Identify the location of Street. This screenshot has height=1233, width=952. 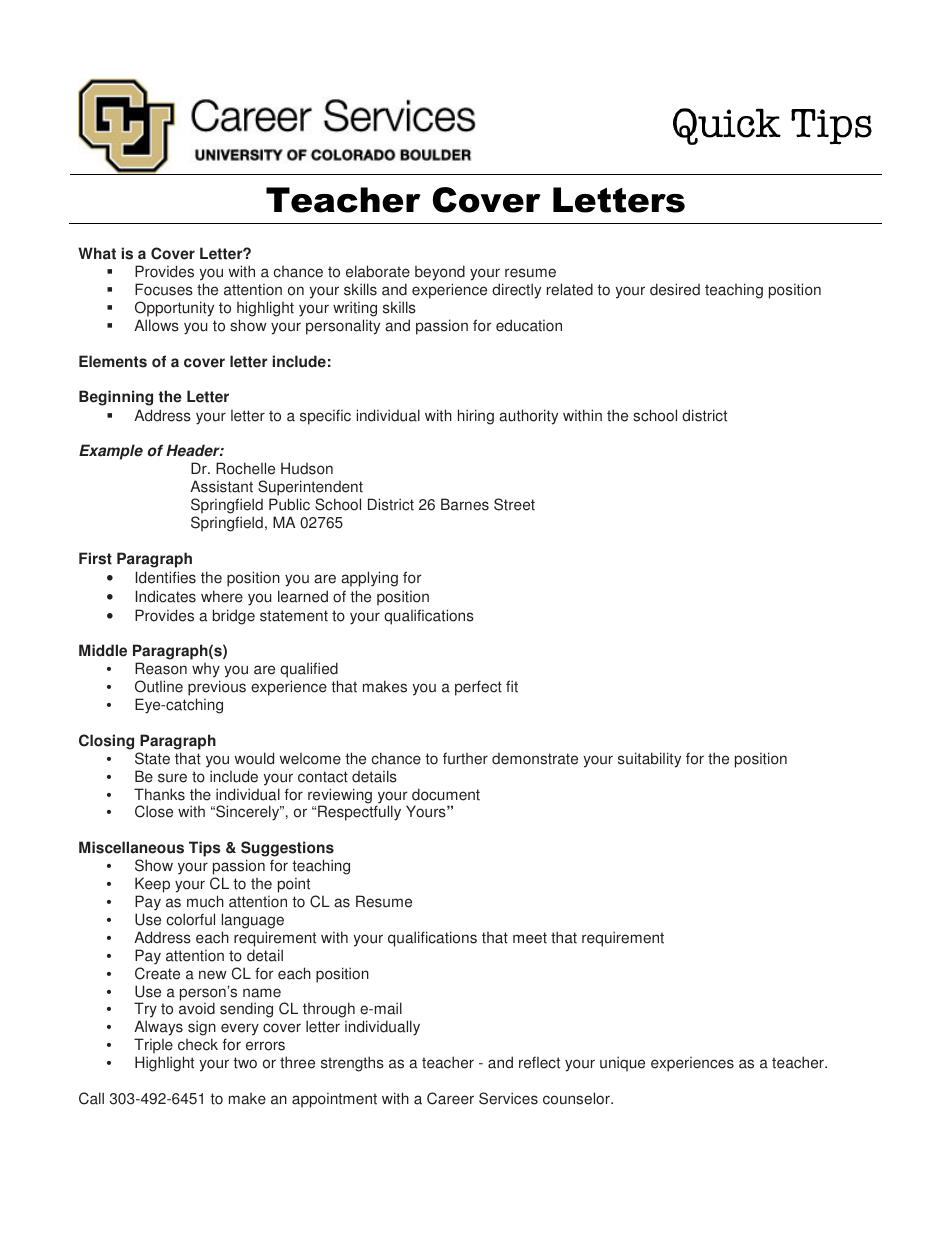
(514, 504).
